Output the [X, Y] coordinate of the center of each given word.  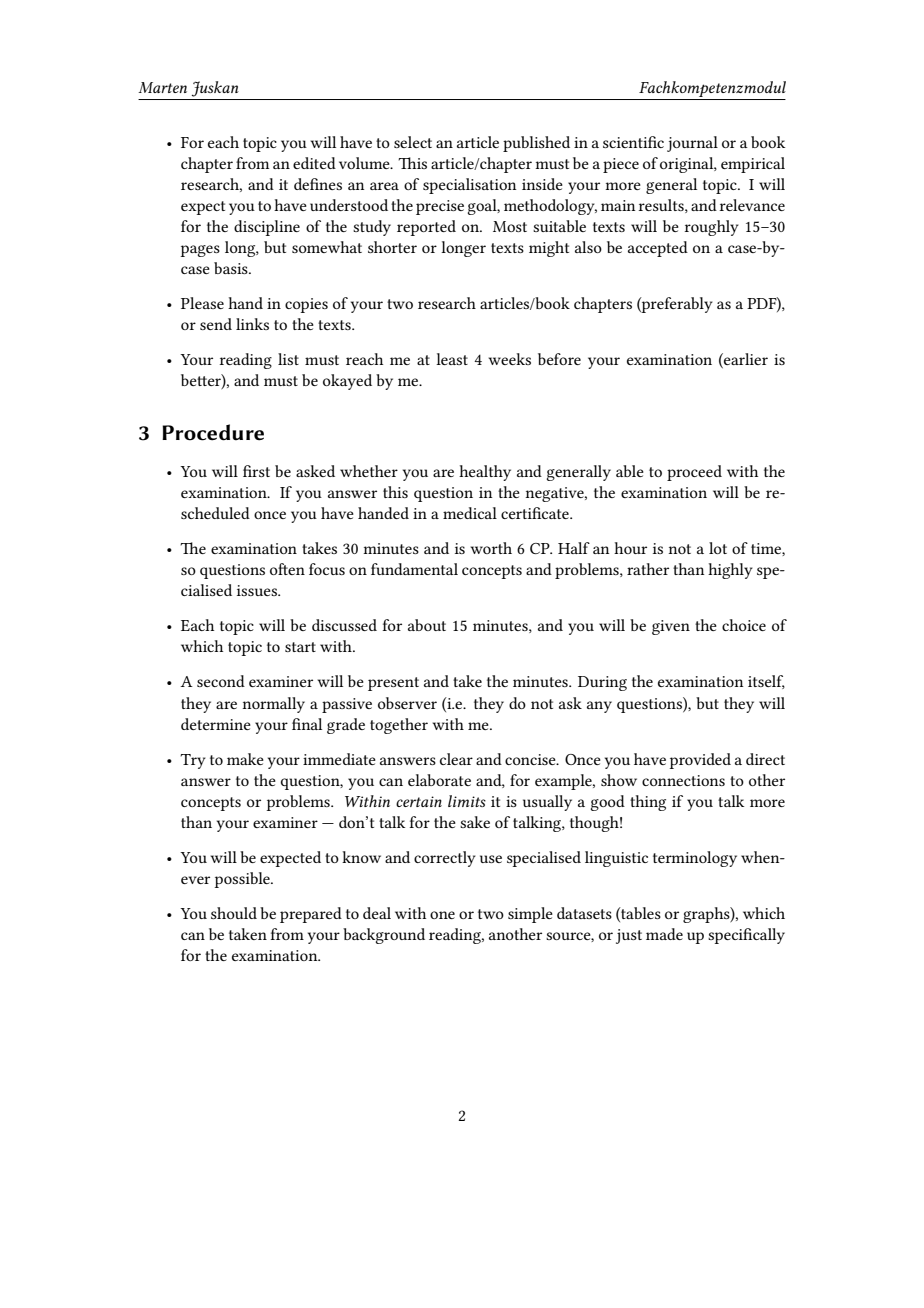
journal [692, 144]
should [234, 913]
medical [470, 513]
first [256, 471]
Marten [162, 87]
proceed [694, 473]
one [442, 915]
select [413, 142]
